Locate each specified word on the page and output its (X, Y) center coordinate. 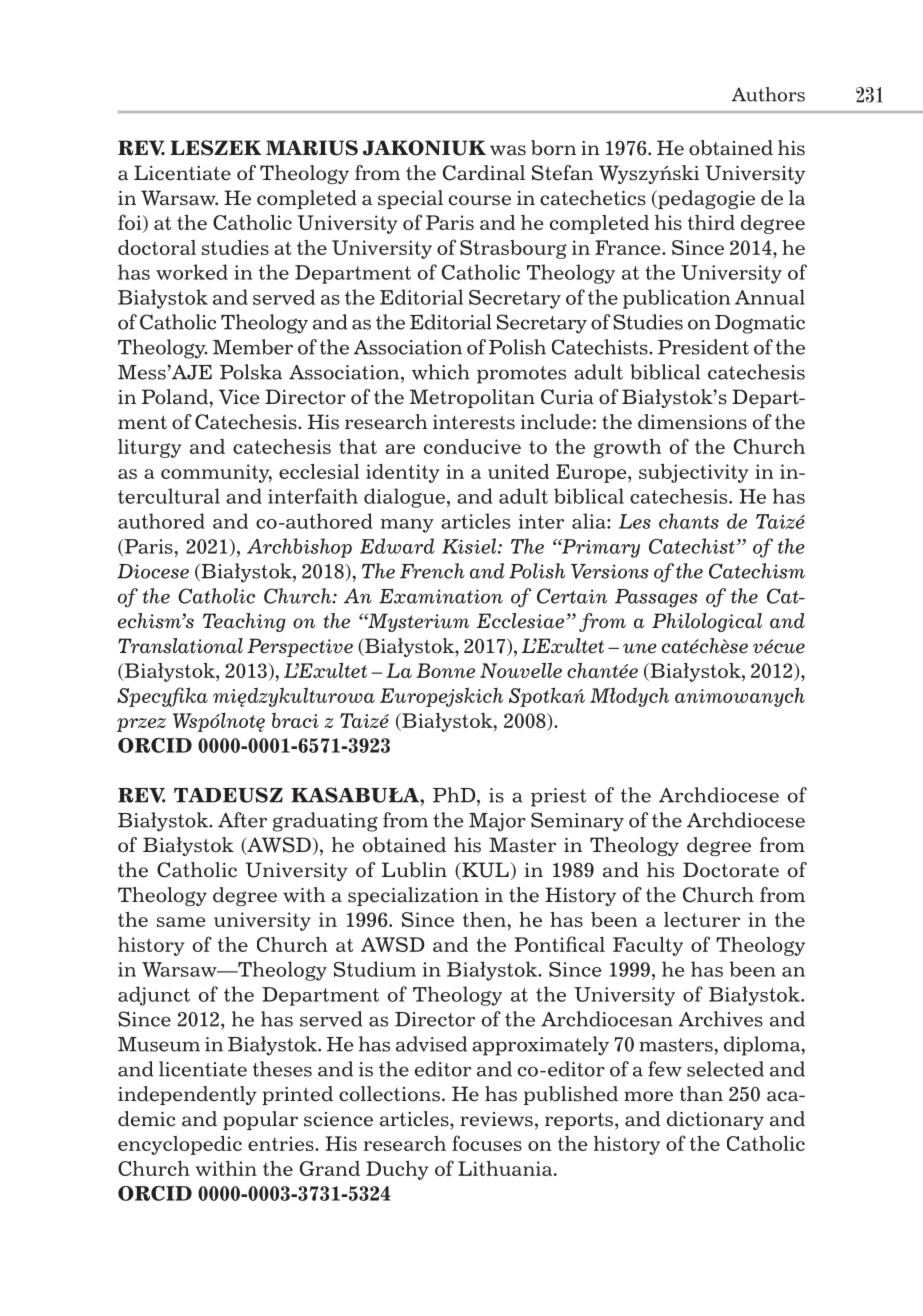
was (508, 150)
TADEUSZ (228, 795)
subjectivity (693, 473)
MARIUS (312, 148)
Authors (768, 94)
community (216, 473)
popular (260, 1120)
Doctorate (731, 870)
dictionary (715, 1120)
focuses (487, 1143)
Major (497, 822)
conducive (472, 446)
